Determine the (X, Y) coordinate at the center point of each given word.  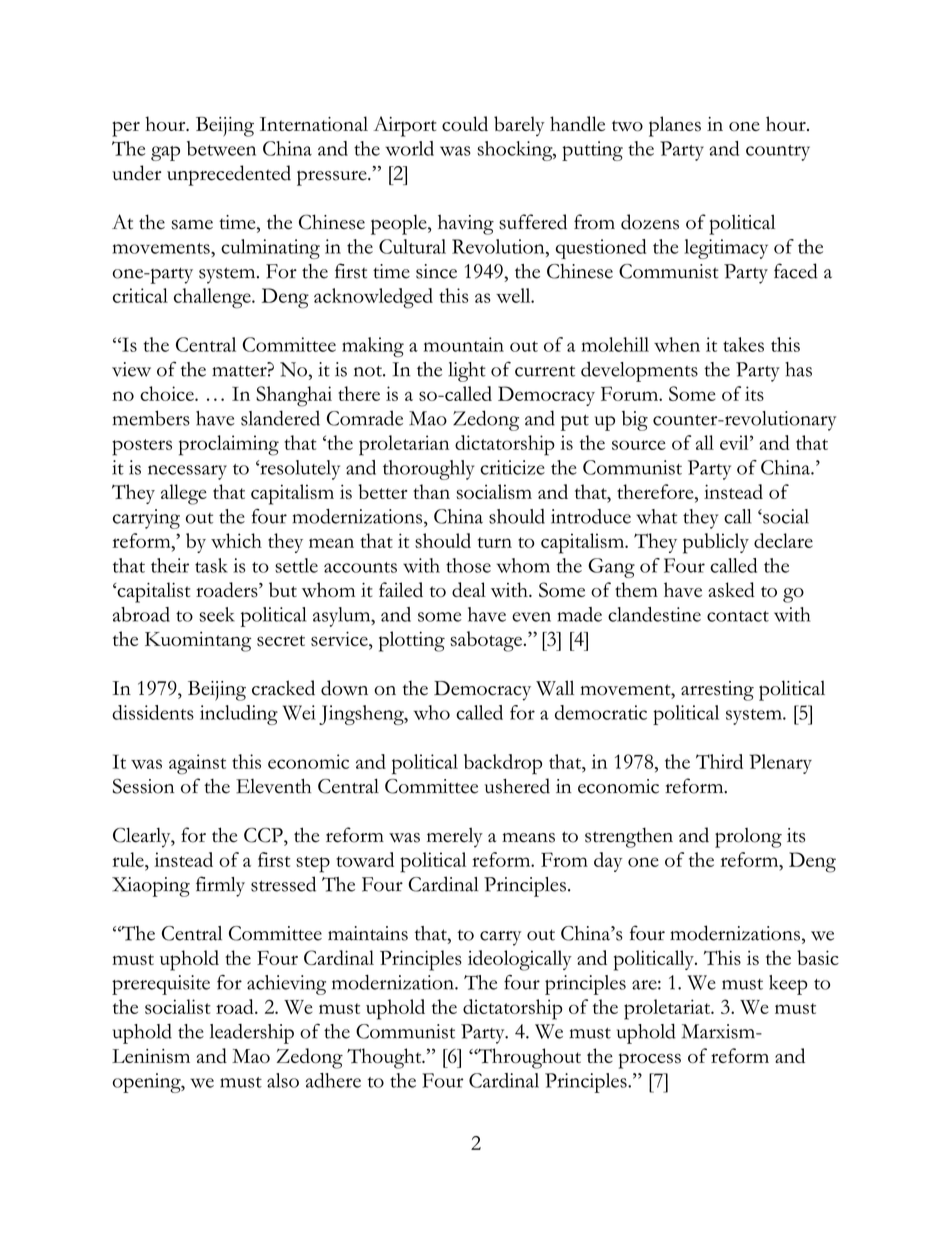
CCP (264, 835)
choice (168, 393)
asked (731, 590)
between (221, 148)
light (467, 372)
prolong (748, 838)
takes (743, 344)
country (778, 153)
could (465, 123)
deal (469, 589)
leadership (252, 1033)
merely (455, 837)
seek (217, 614)
